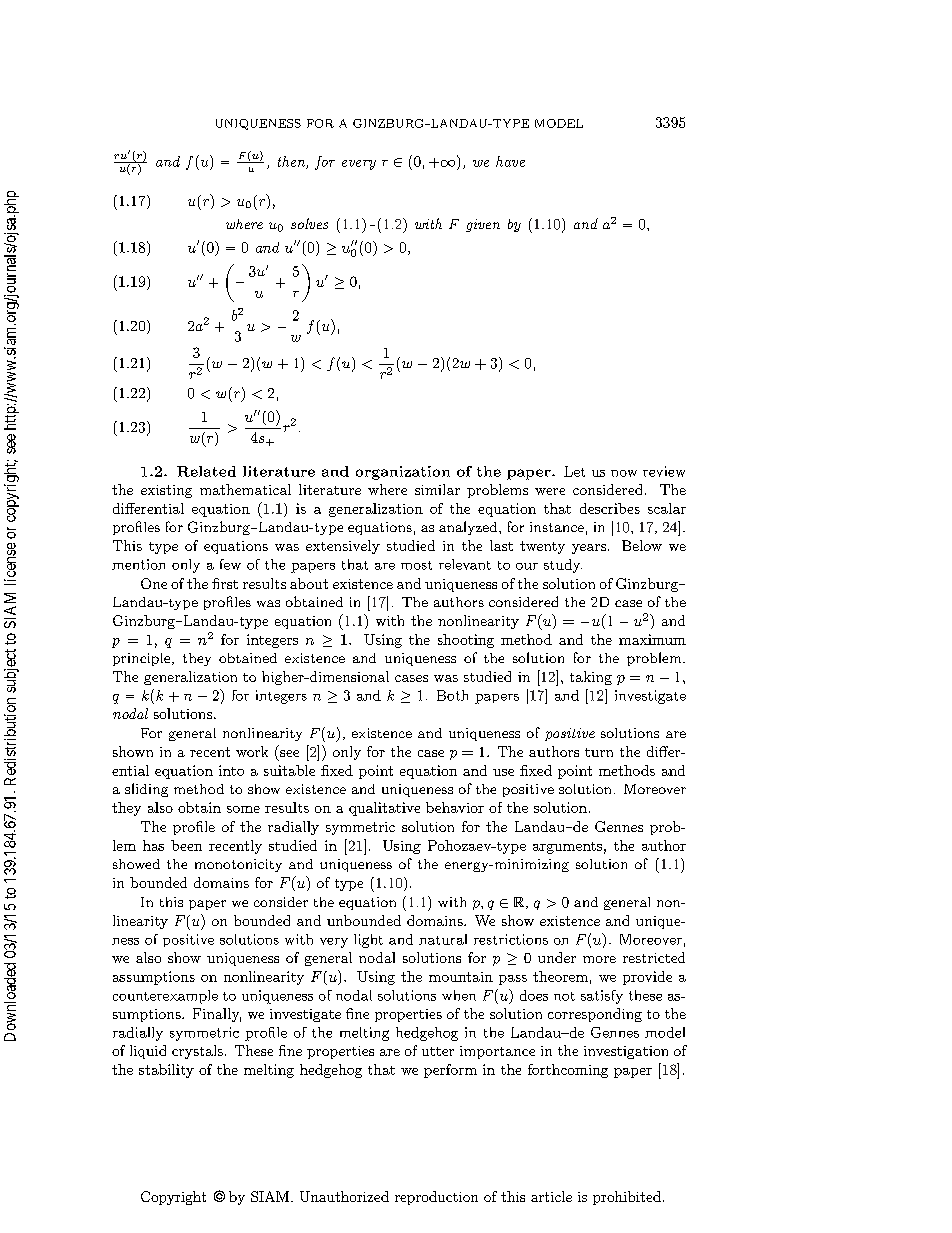 This image has height=1233, width=952. What do you see at coordinates (186, 845) in the image?
I see `been` at bounding box center [186, 845].
